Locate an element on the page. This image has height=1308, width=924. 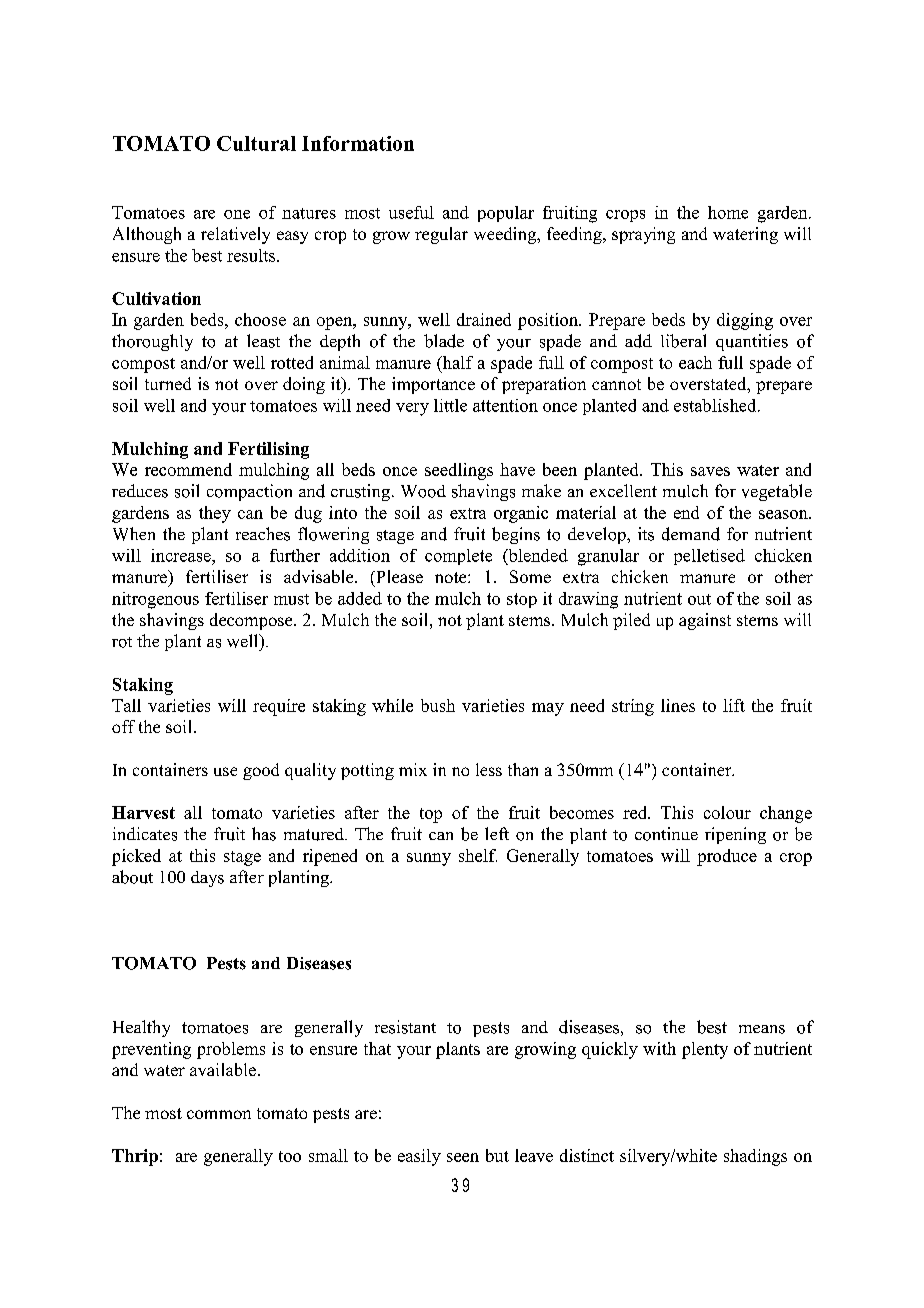
seen is located at coordinates (463, 1157).
